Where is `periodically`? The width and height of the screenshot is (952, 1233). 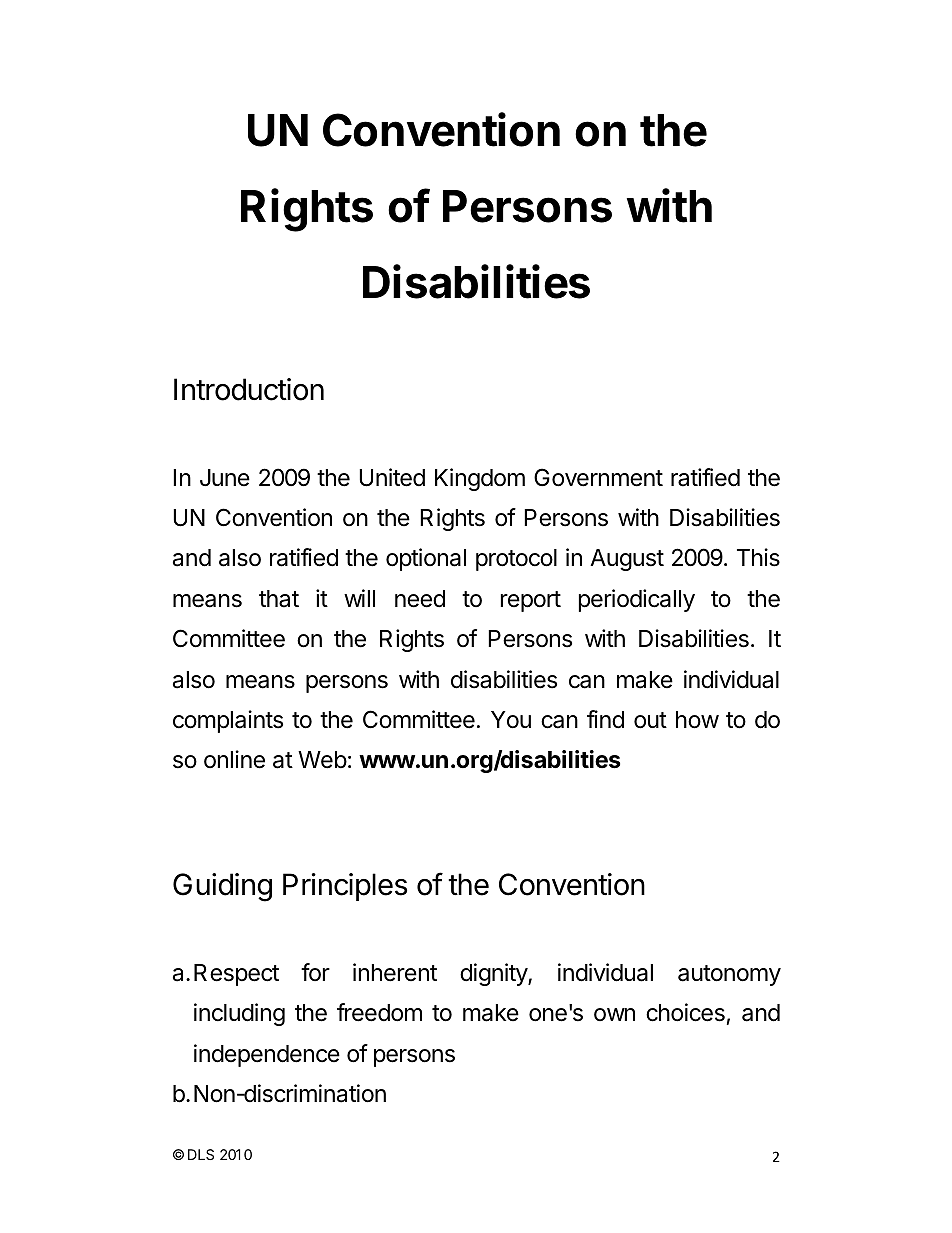
periodically is located at coordinates (637, 600).
